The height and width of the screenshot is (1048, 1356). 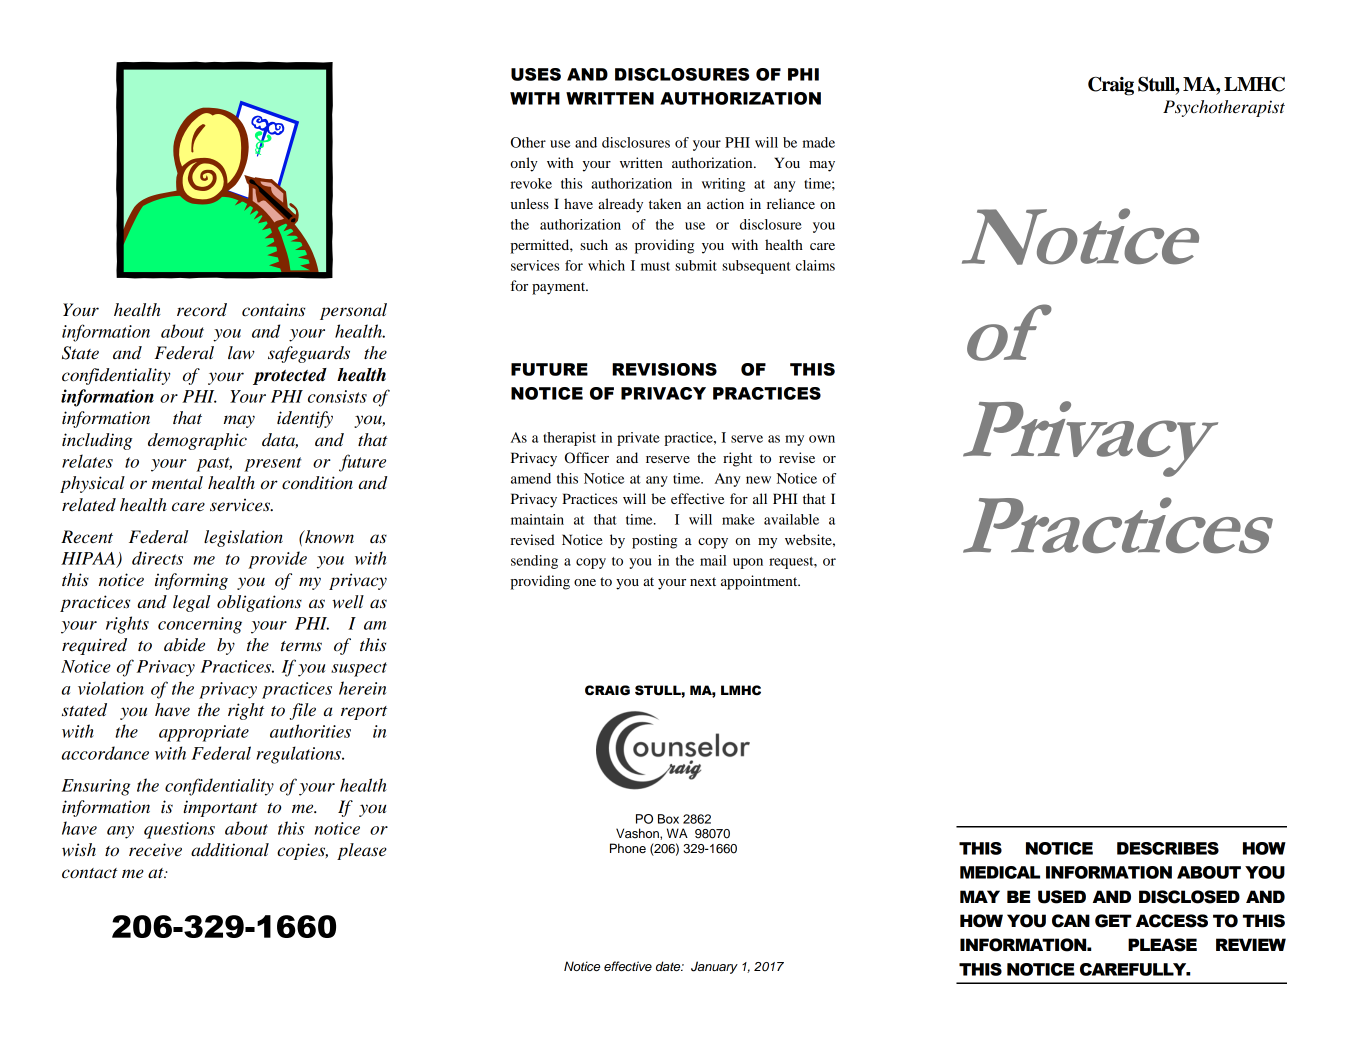 What do you see at coordinates (819, 142) in the screenshot?
I see `made` at bounding box center [819, 142].
